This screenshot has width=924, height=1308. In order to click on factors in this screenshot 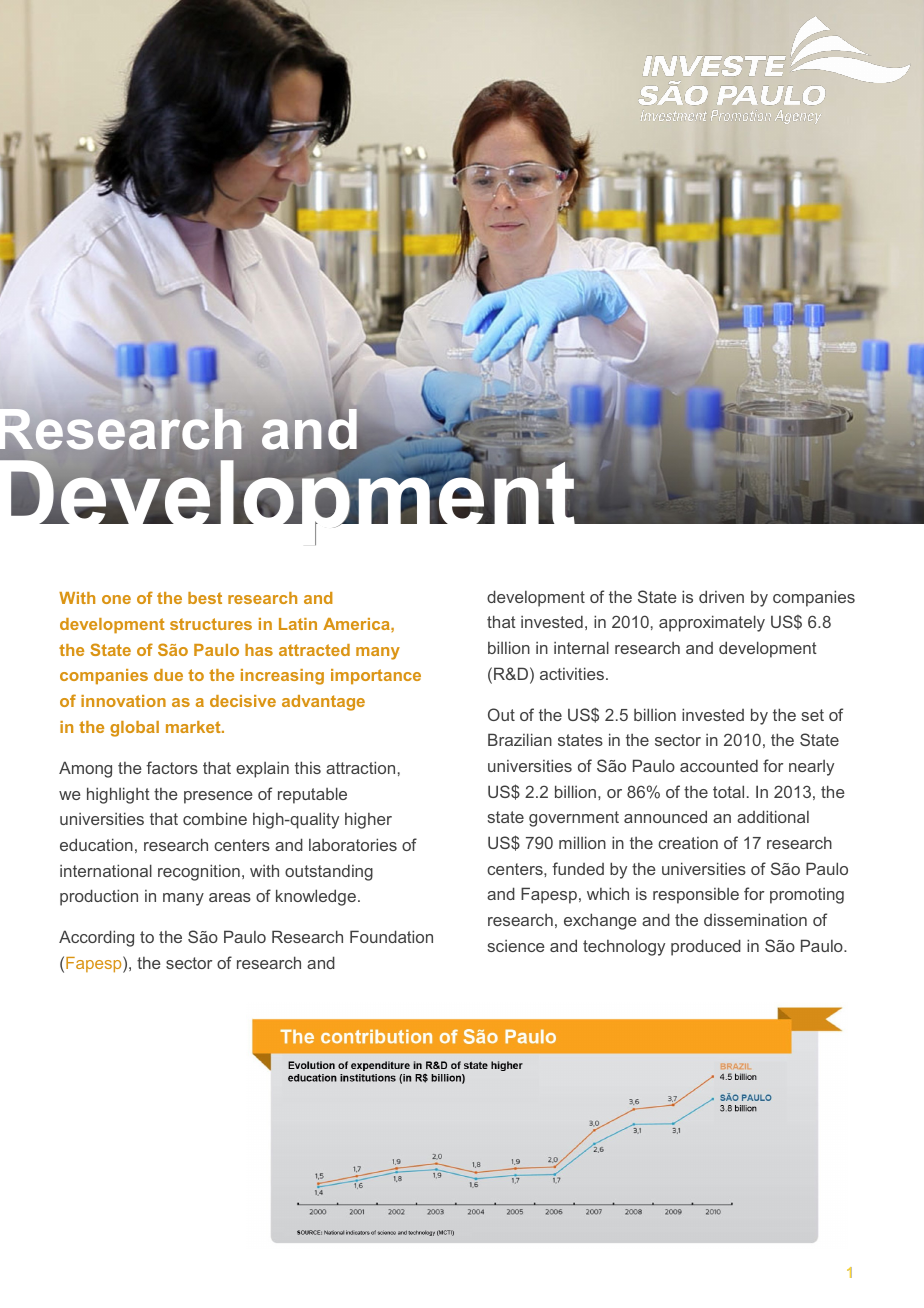, I will do `click(172, 767)`.
